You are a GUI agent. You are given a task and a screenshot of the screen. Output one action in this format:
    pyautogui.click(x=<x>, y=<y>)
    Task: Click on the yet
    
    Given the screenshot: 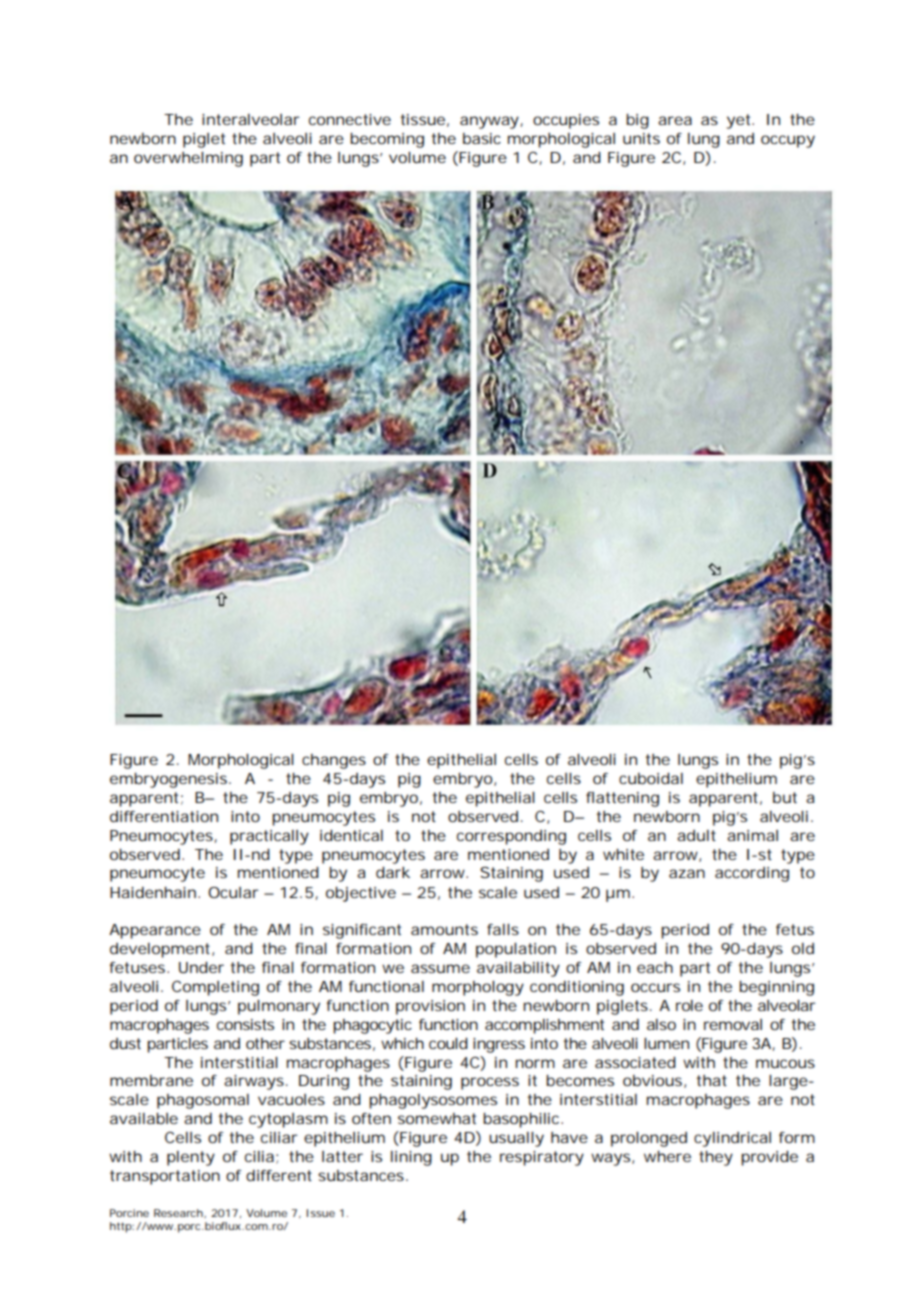 What is the action you would take?
    pyautogui.click(x=740, y=121)
